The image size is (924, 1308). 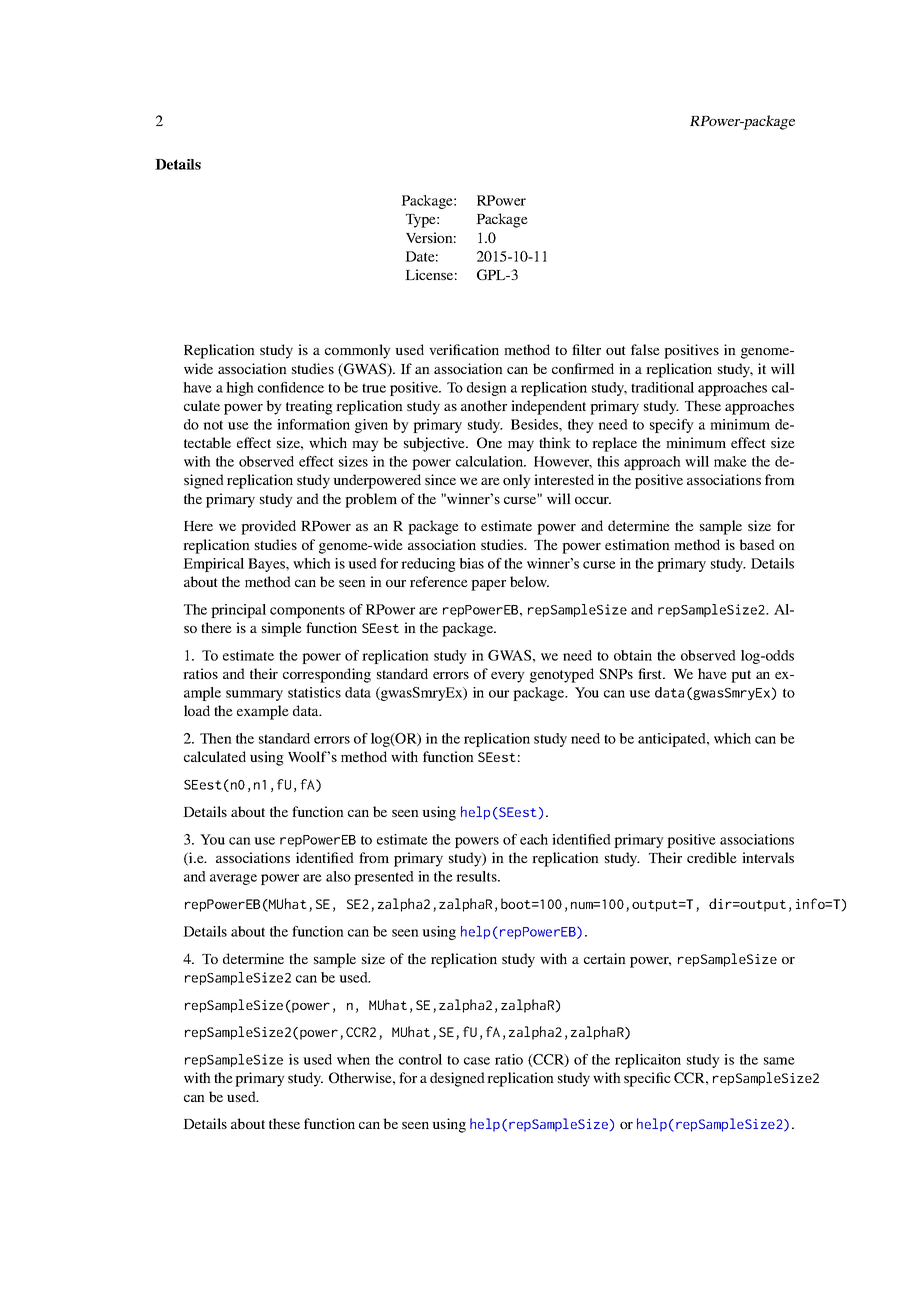 What do you see at coordinates (471, 563) in the page?
I see `bias` at bounding box center [471, 563].
